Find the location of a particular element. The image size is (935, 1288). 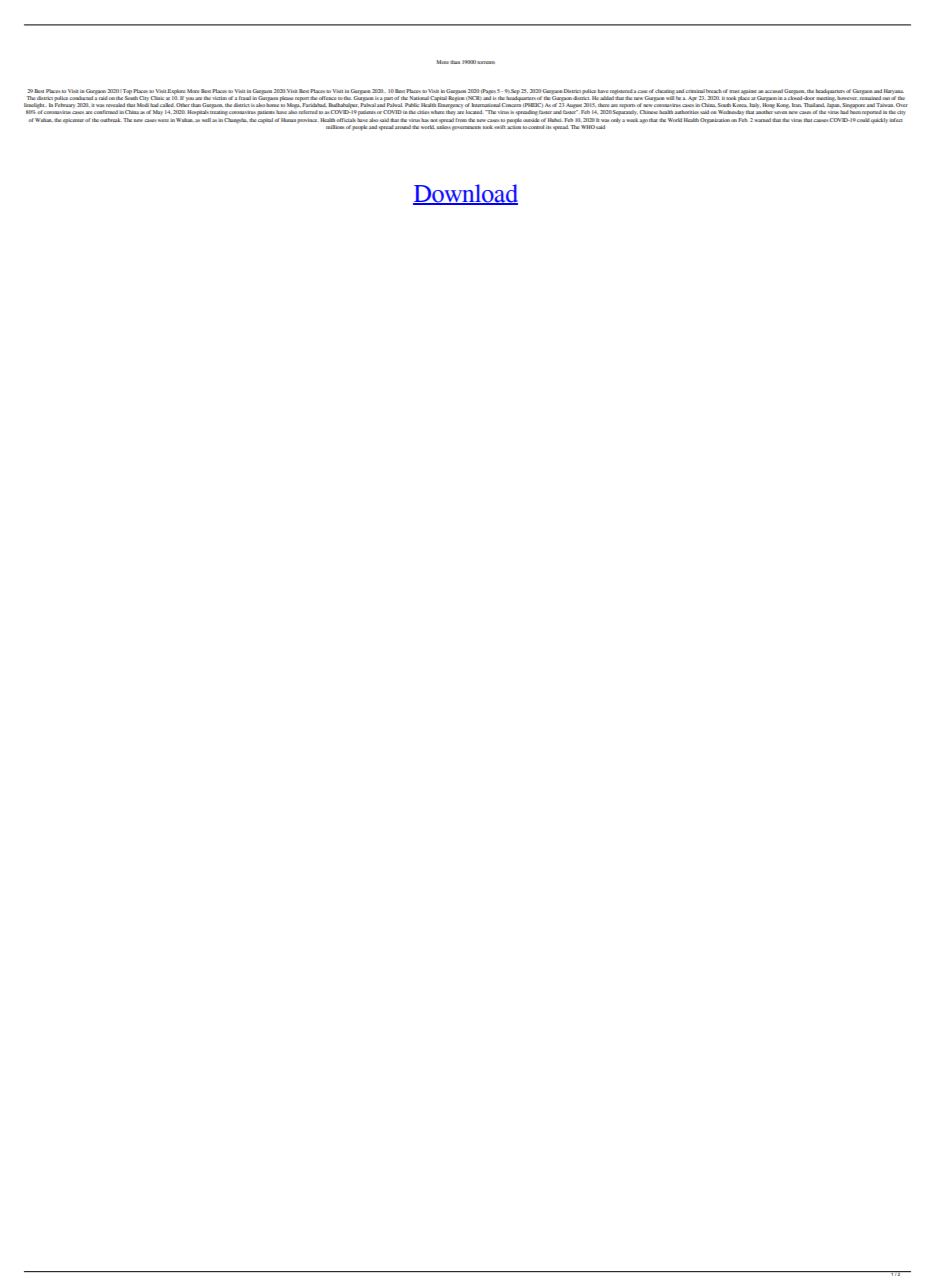

Download is located at coordinates (465, 194).
